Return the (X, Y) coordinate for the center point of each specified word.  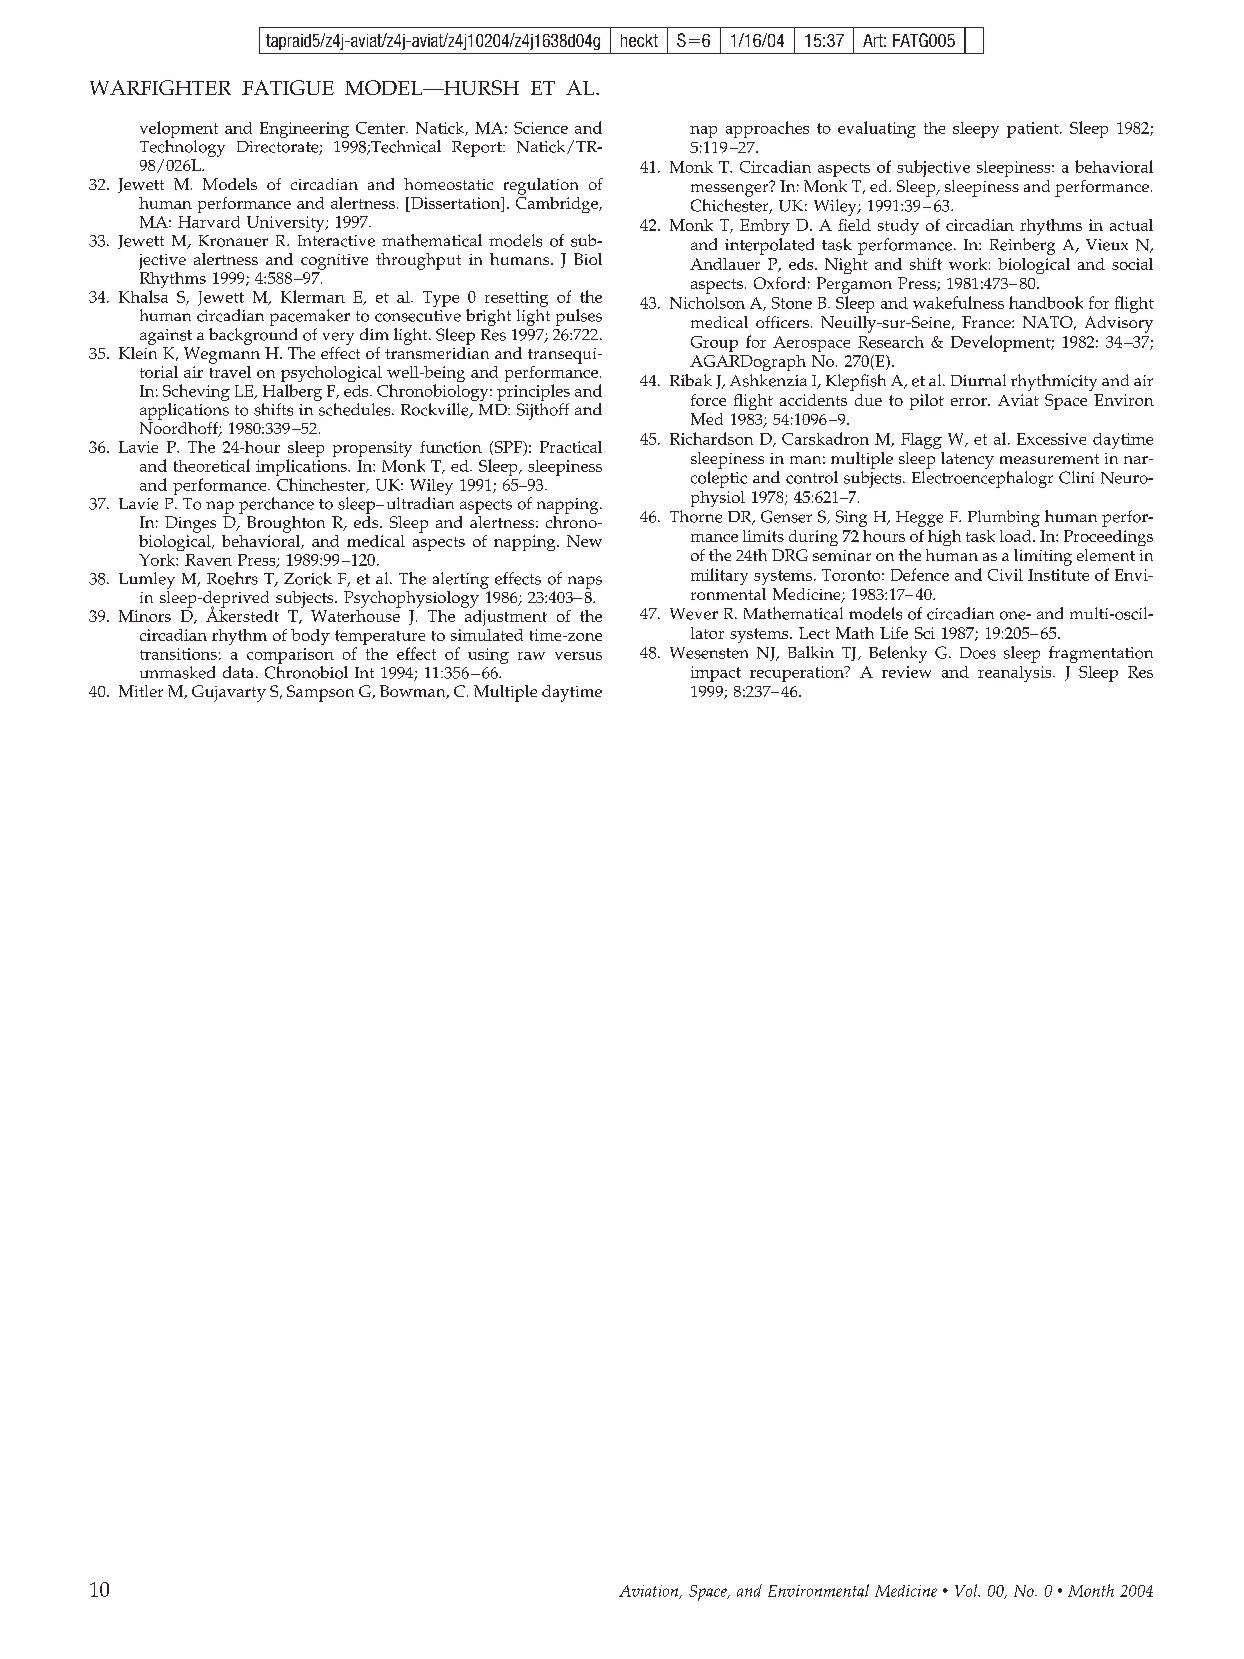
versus (578, 656)
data (238, 672)
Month (1091, 1590)
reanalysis (1016, 674)
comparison (290, 657)
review (906, 672)
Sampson (320, 693)
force (708, 400)
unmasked (177, 672)
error (970, 402)
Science (541, 128)
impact (716, 674)
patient (1034, 130)
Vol (967, 1590)
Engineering (304, 130)
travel (230, 370)
